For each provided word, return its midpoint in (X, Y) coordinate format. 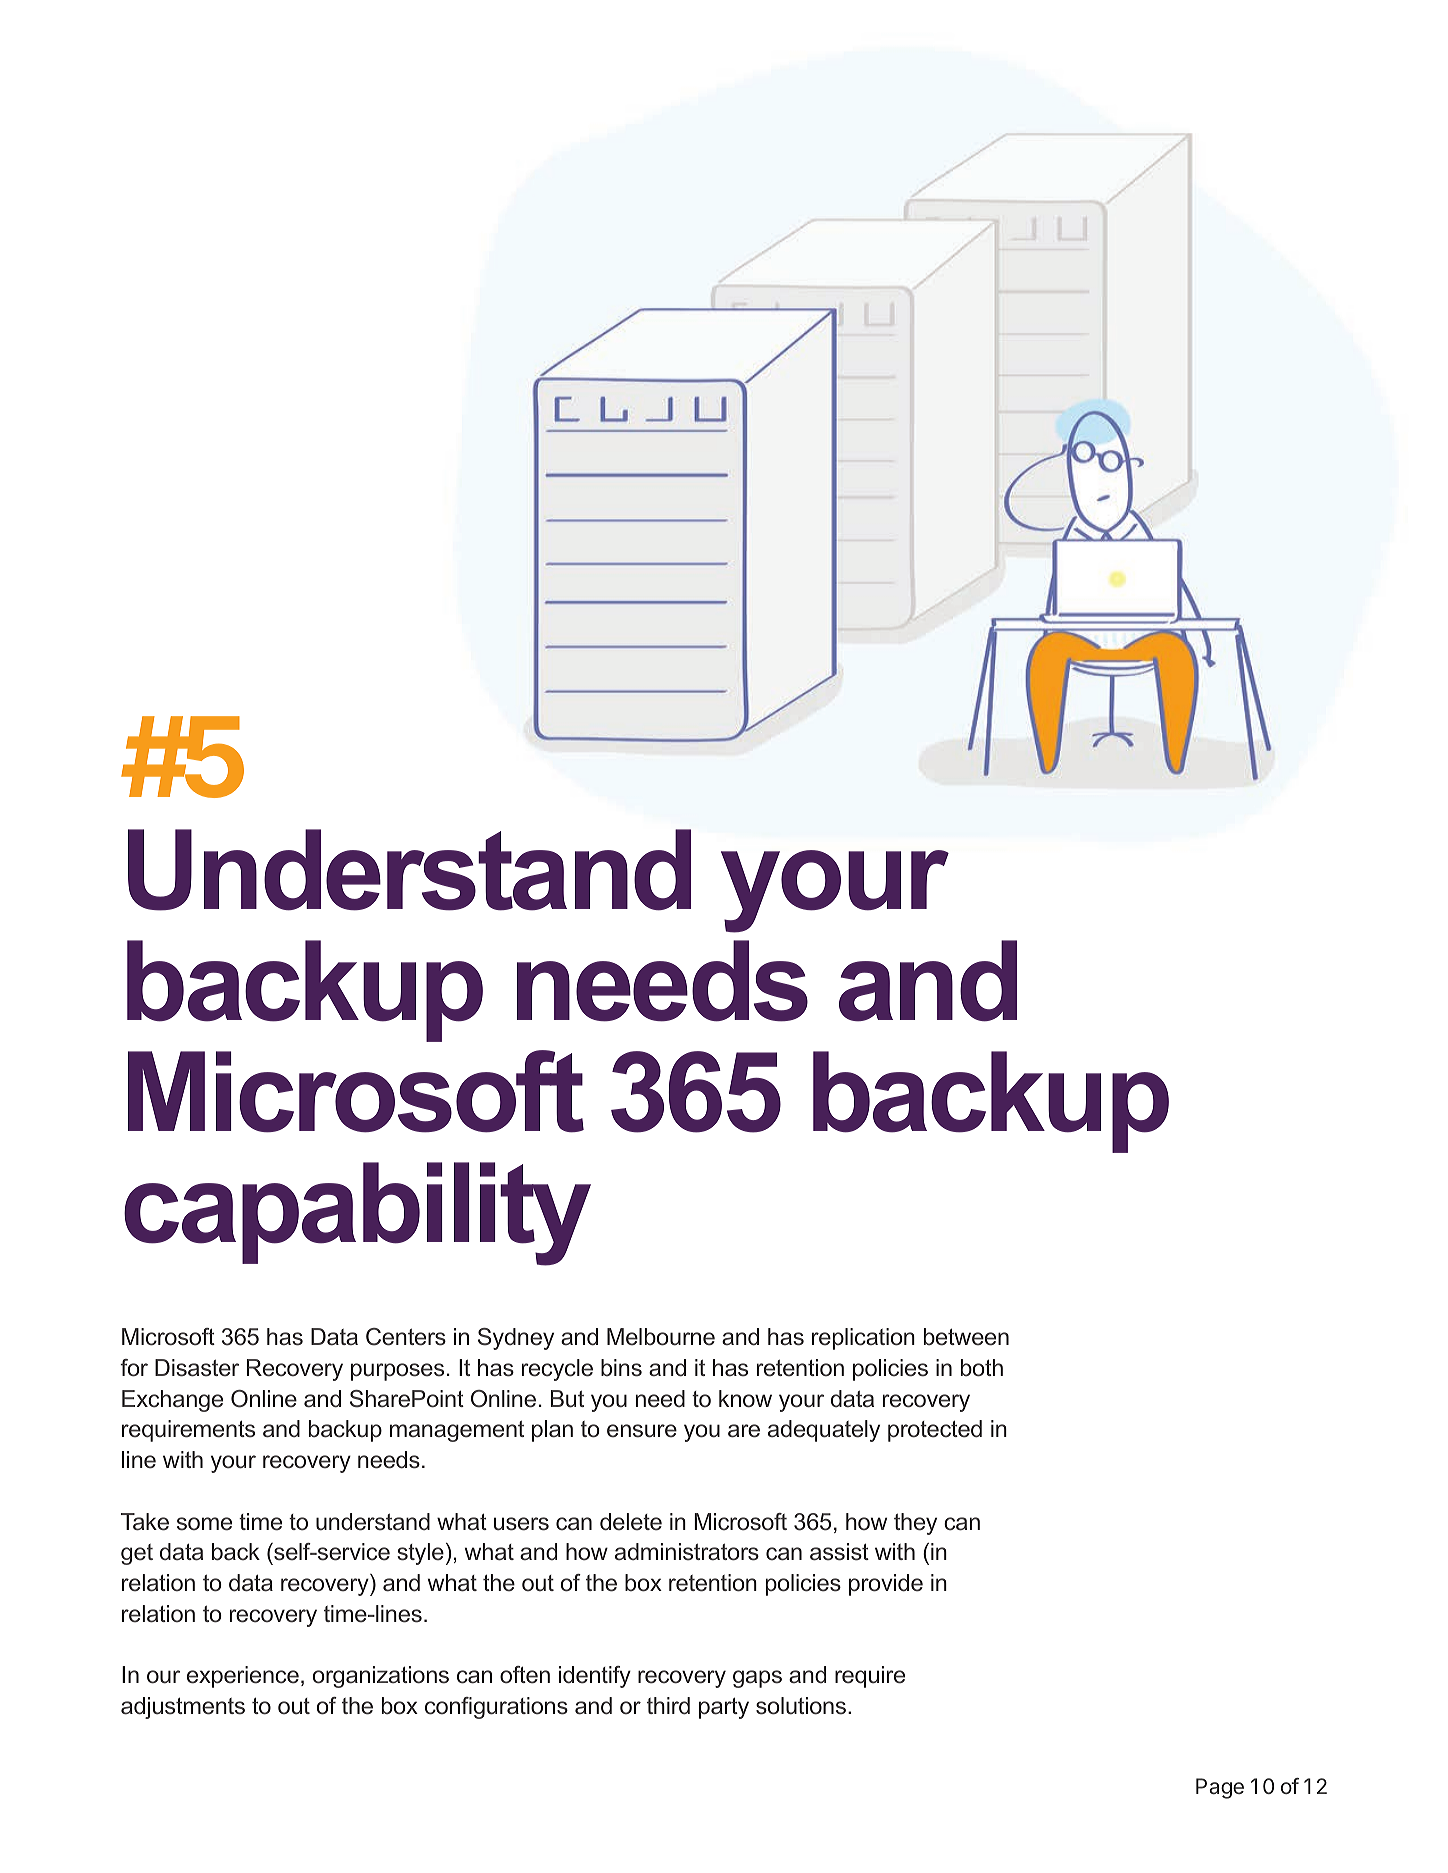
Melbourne (661, 1337)
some (204, 1524)
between (966, 1337)
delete (631, 1522)
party (724, 1708)
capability (357, 1214)
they (915, 1524)
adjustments (183, 1708)
